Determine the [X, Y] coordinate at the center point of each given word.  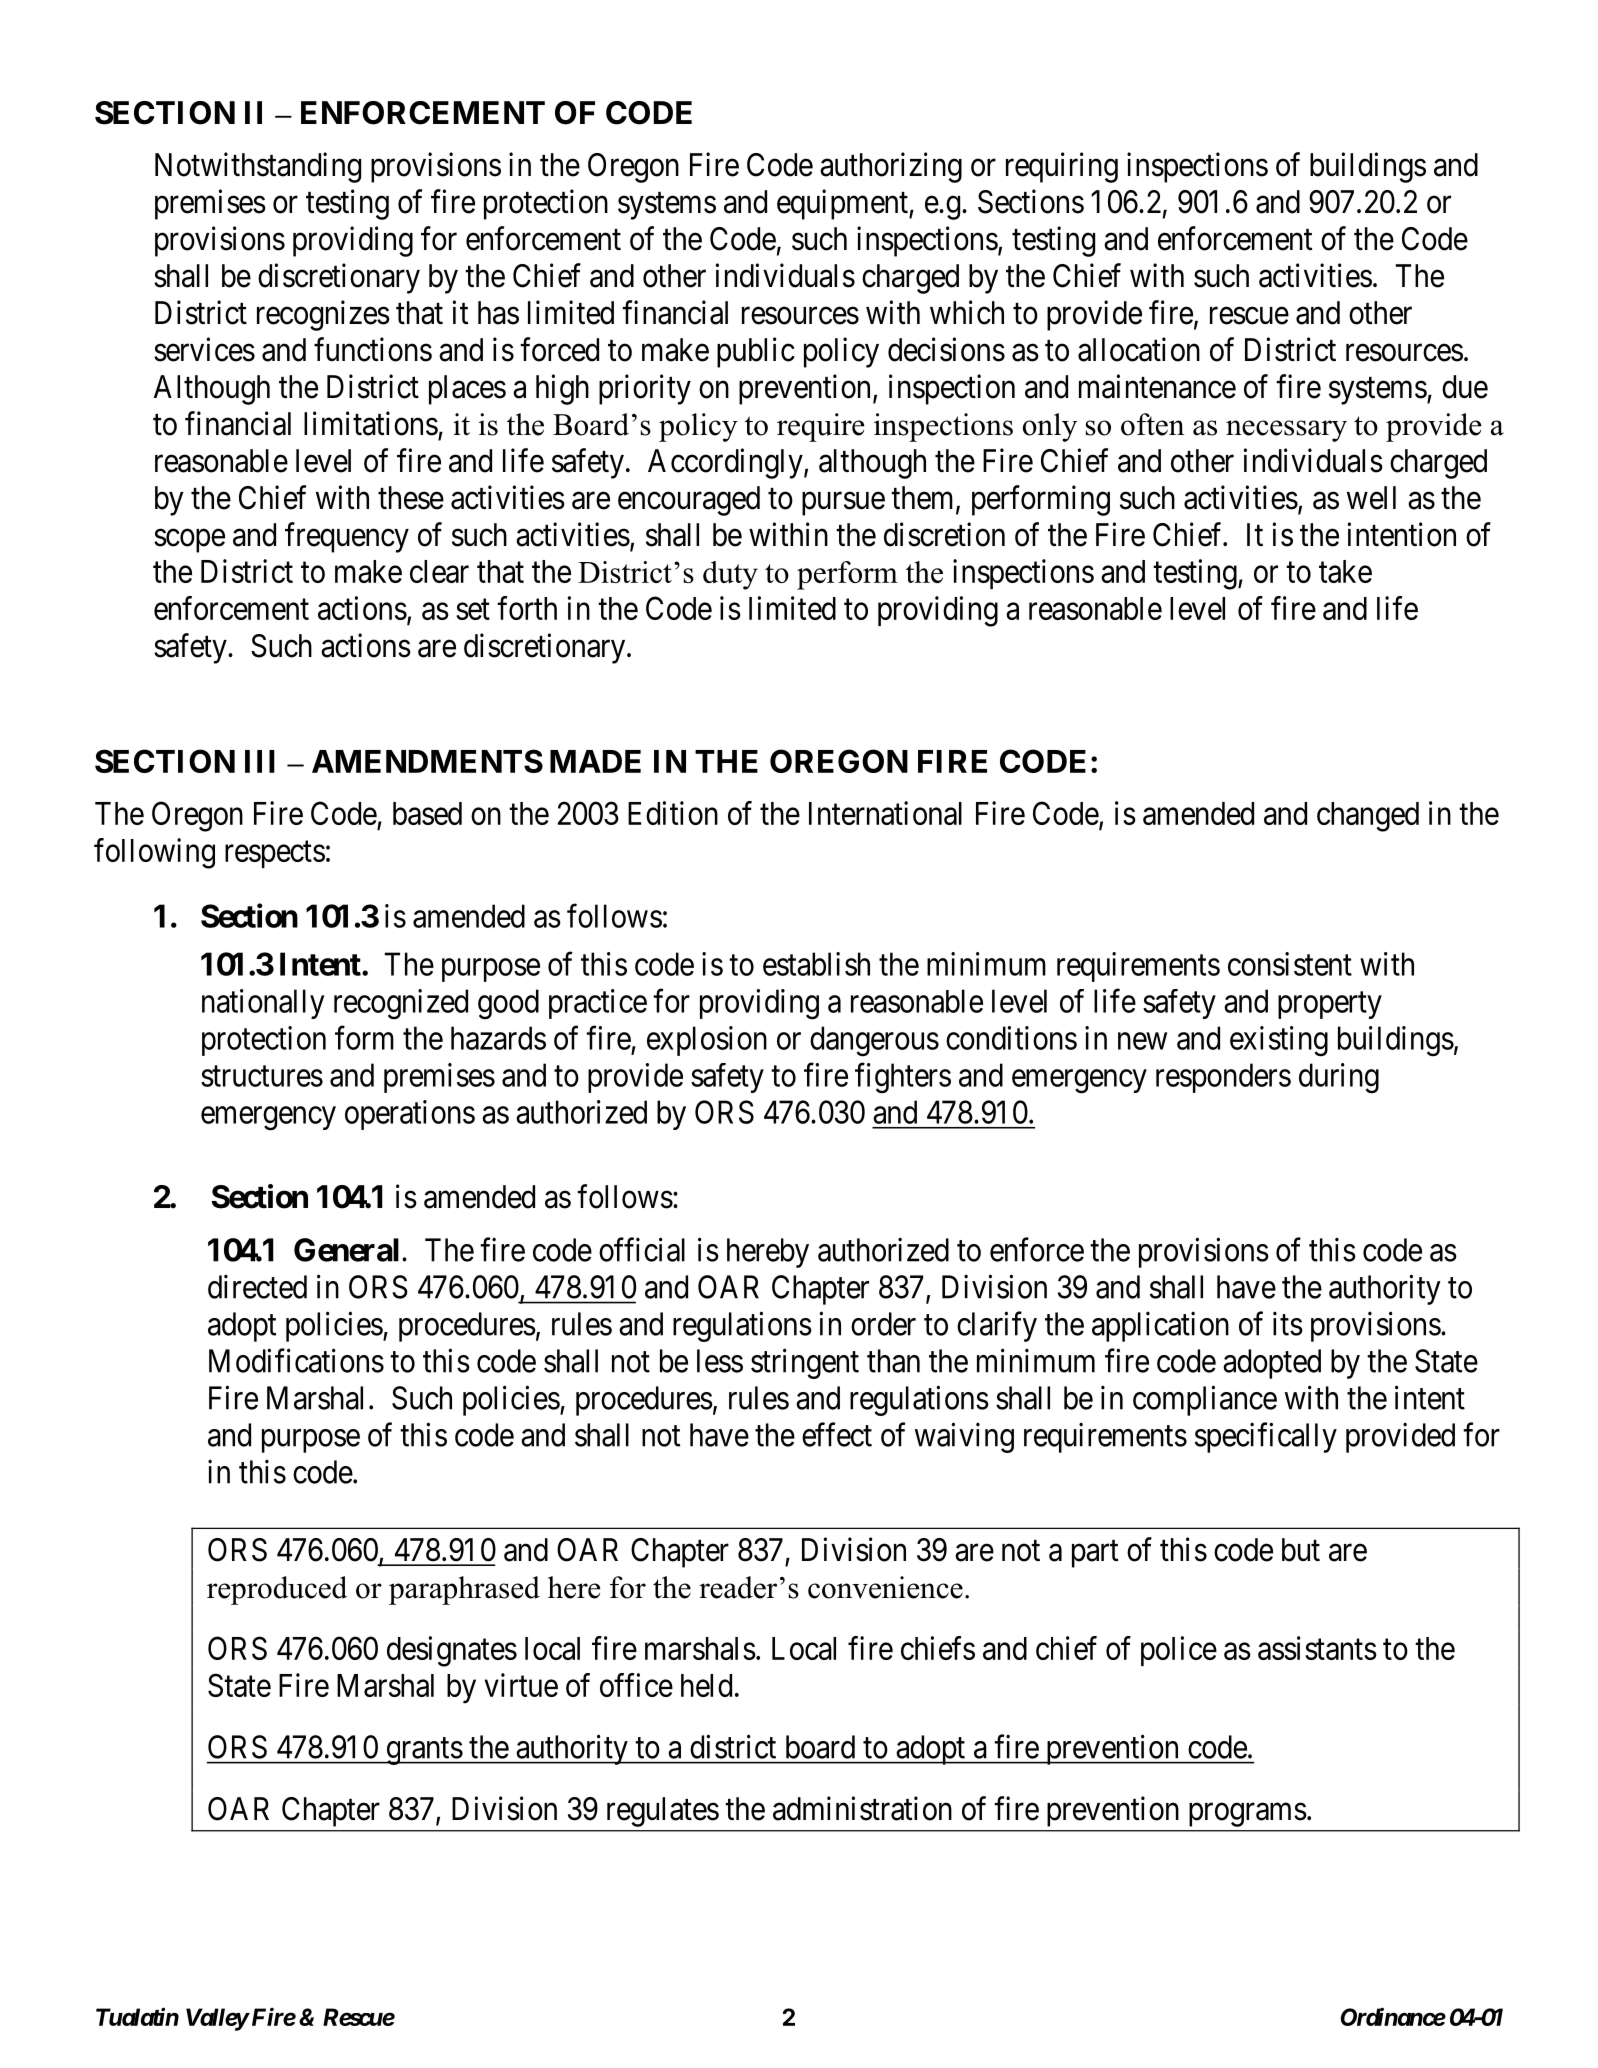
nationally [263, 1004]
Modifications [296, 1360]
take [1345, 571]
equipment [843, 204]
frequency [347, 537]
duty [730, 575]
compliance [1205, 1400]
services [204, 349]
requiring [1062, 167]
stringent [805, 1363]
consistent [1290, 964]
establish [816, 964]
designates [452, 1651]
